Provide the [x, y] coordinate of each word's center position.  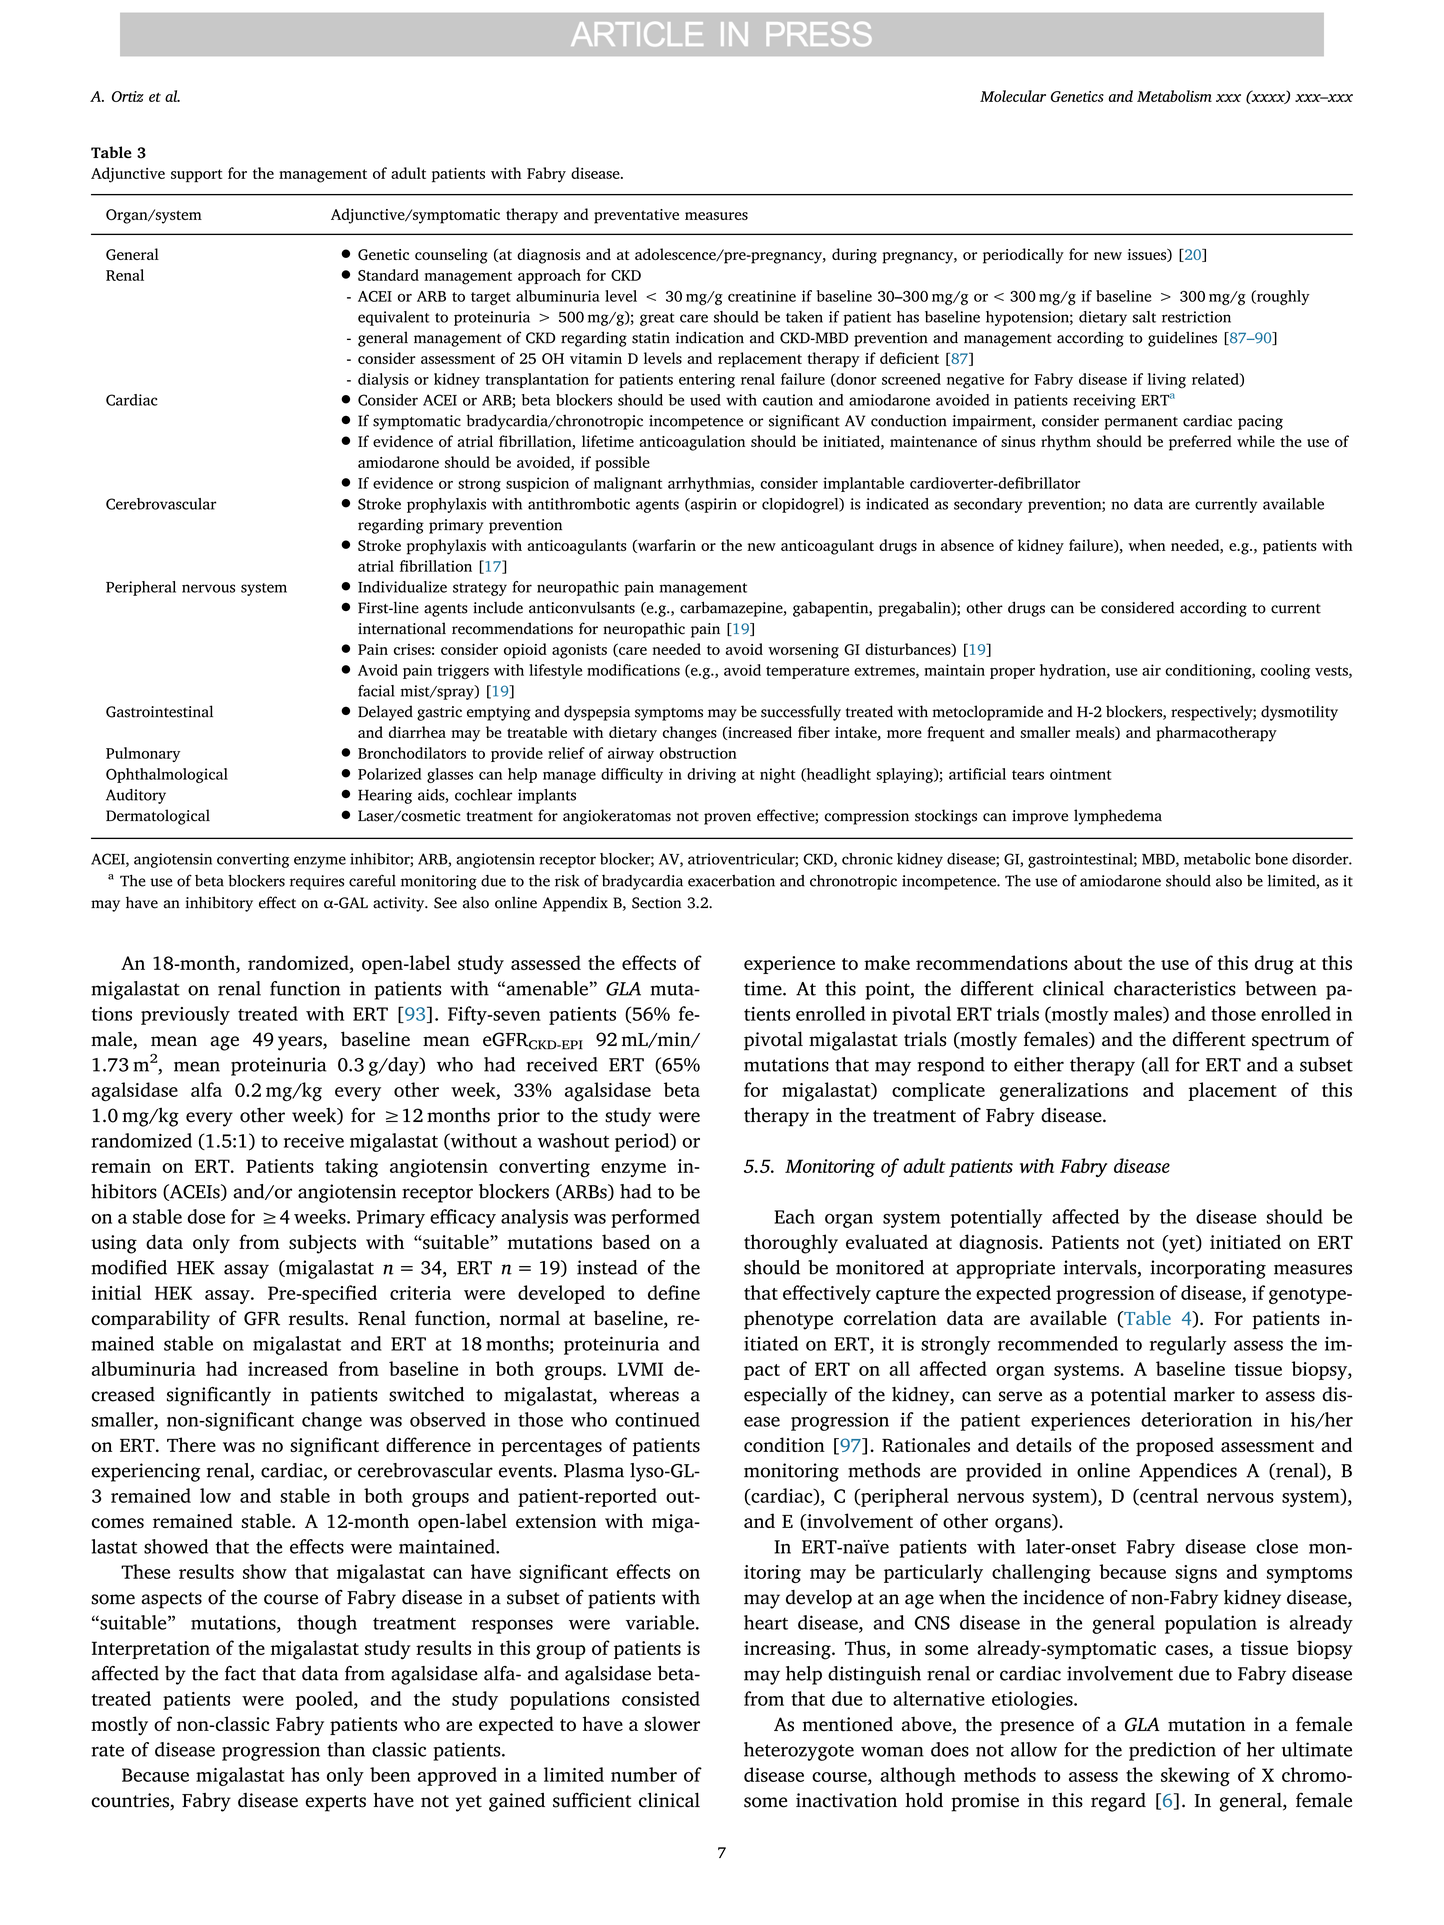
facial [376, 691]
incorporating [1208, 1269]
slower [672, 1723]
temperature [807, 672]
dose [206, 1216]
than [346, 1749]
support [196, 176]
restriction [1196, 317]
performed [655, 1218]
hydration [1074, 671]
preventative [636, 216]
